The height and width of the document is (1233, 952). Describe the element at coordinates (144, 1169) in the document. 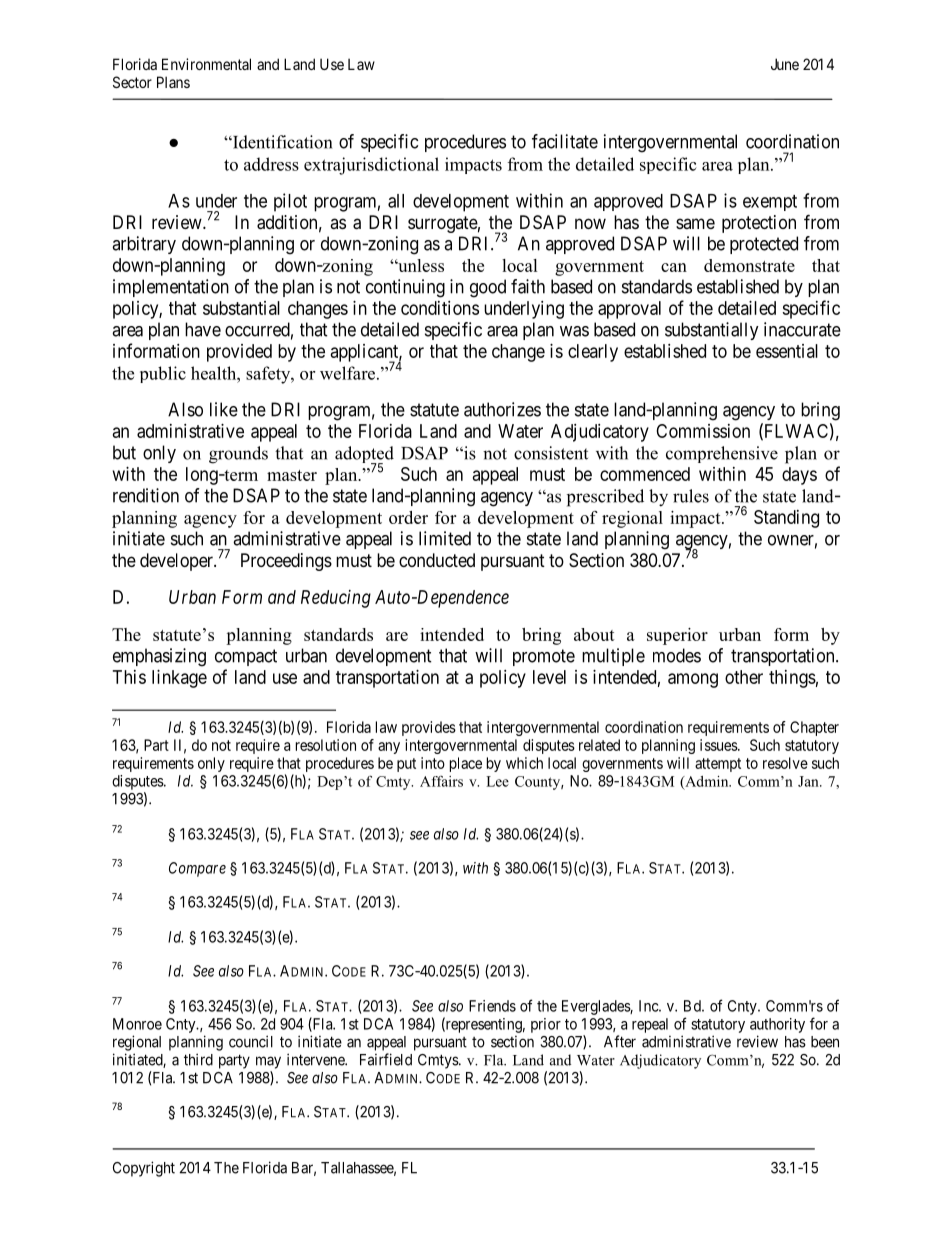

I see `Copyright` at that location.
